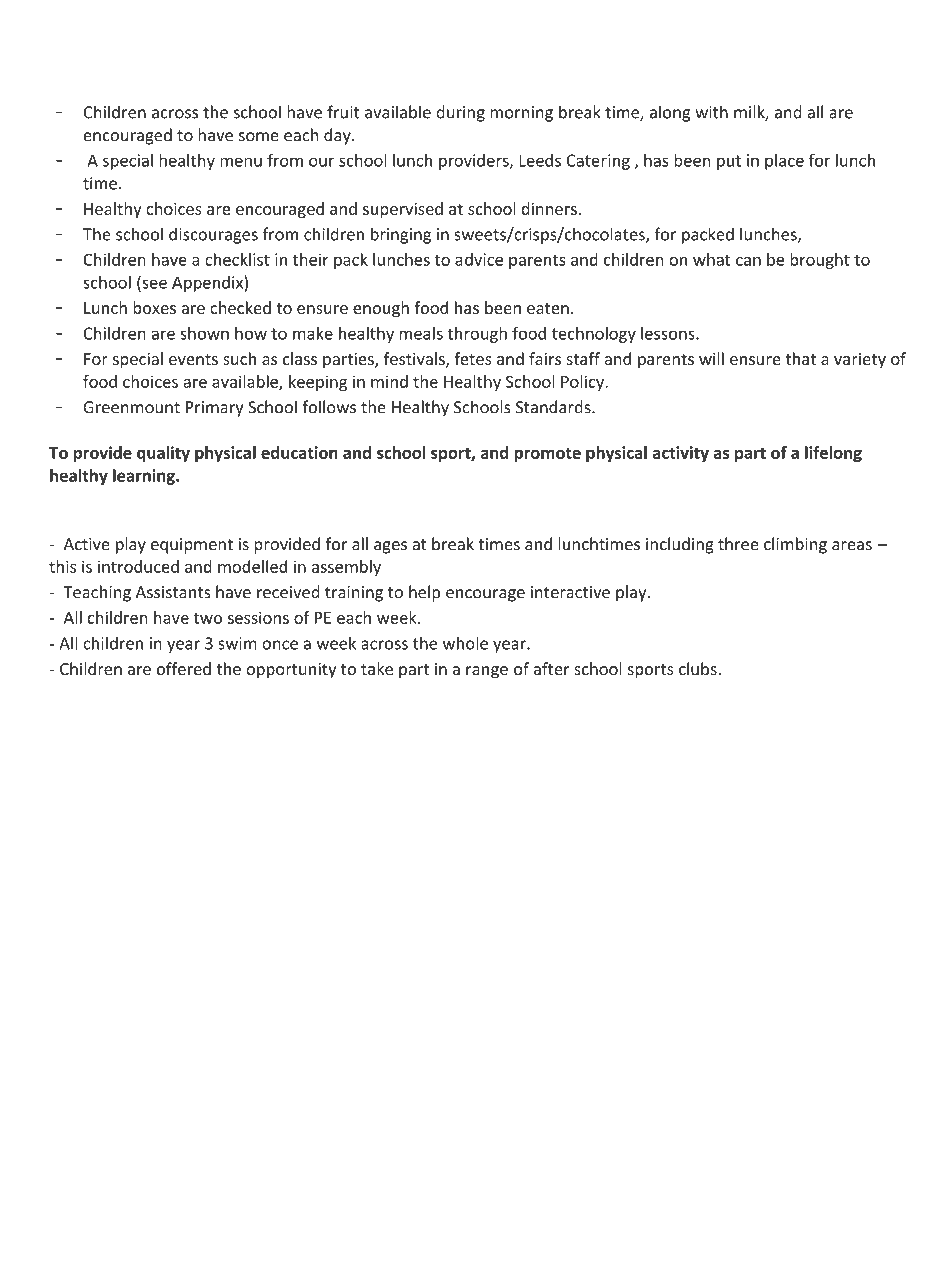 This document has height=1272, width=952. I want to click on can, so click(748, 261).
